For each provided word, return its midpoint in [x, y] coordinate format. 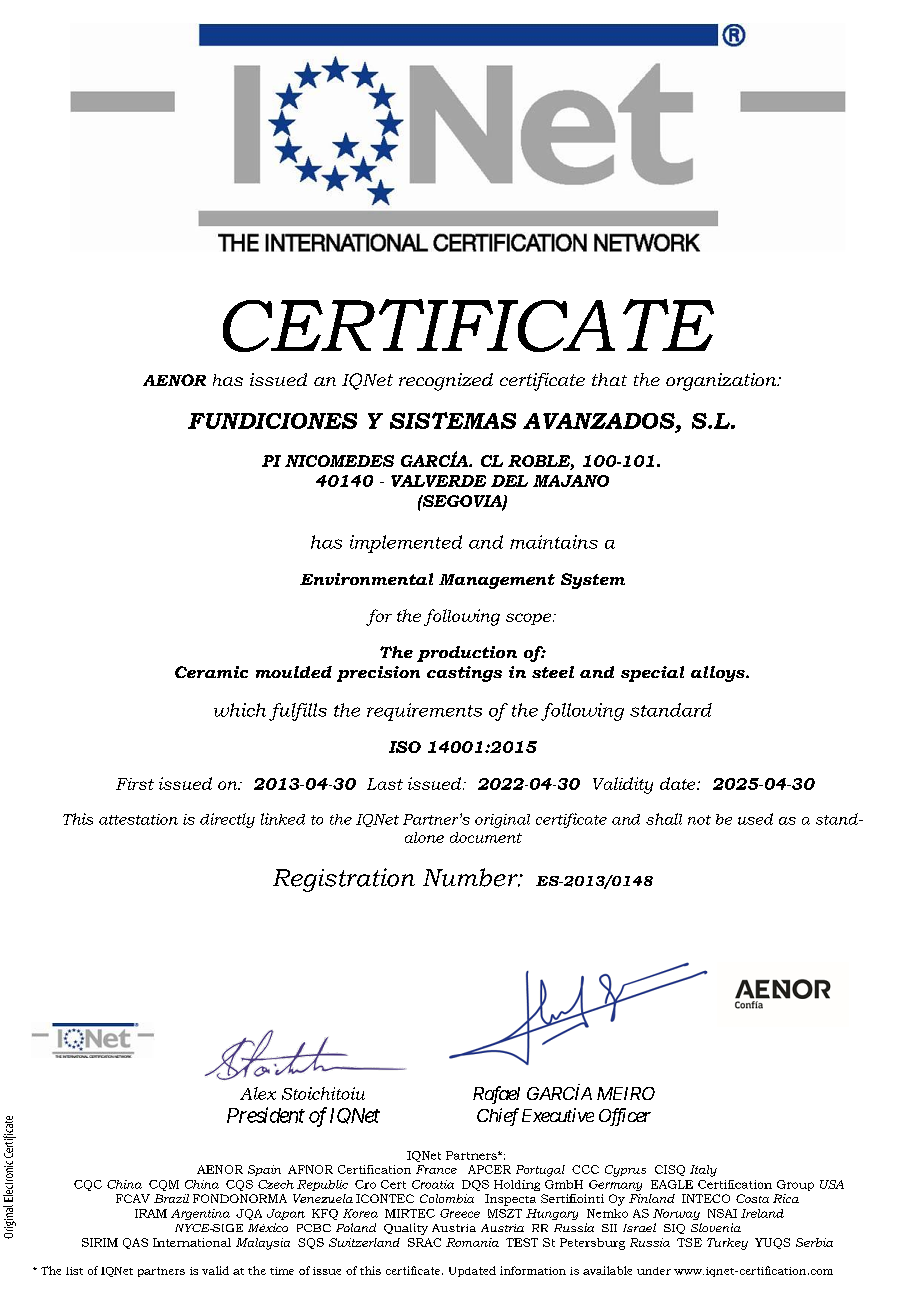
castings [464, 674]
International [192, 1242]
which [240, 710]
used [755, 819]
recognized [446, 382]
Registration [344, 880]
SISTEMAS [453, 420]
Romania [472, 1242]
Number [471, 877]
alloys [719, 674]
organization [722, 382]
